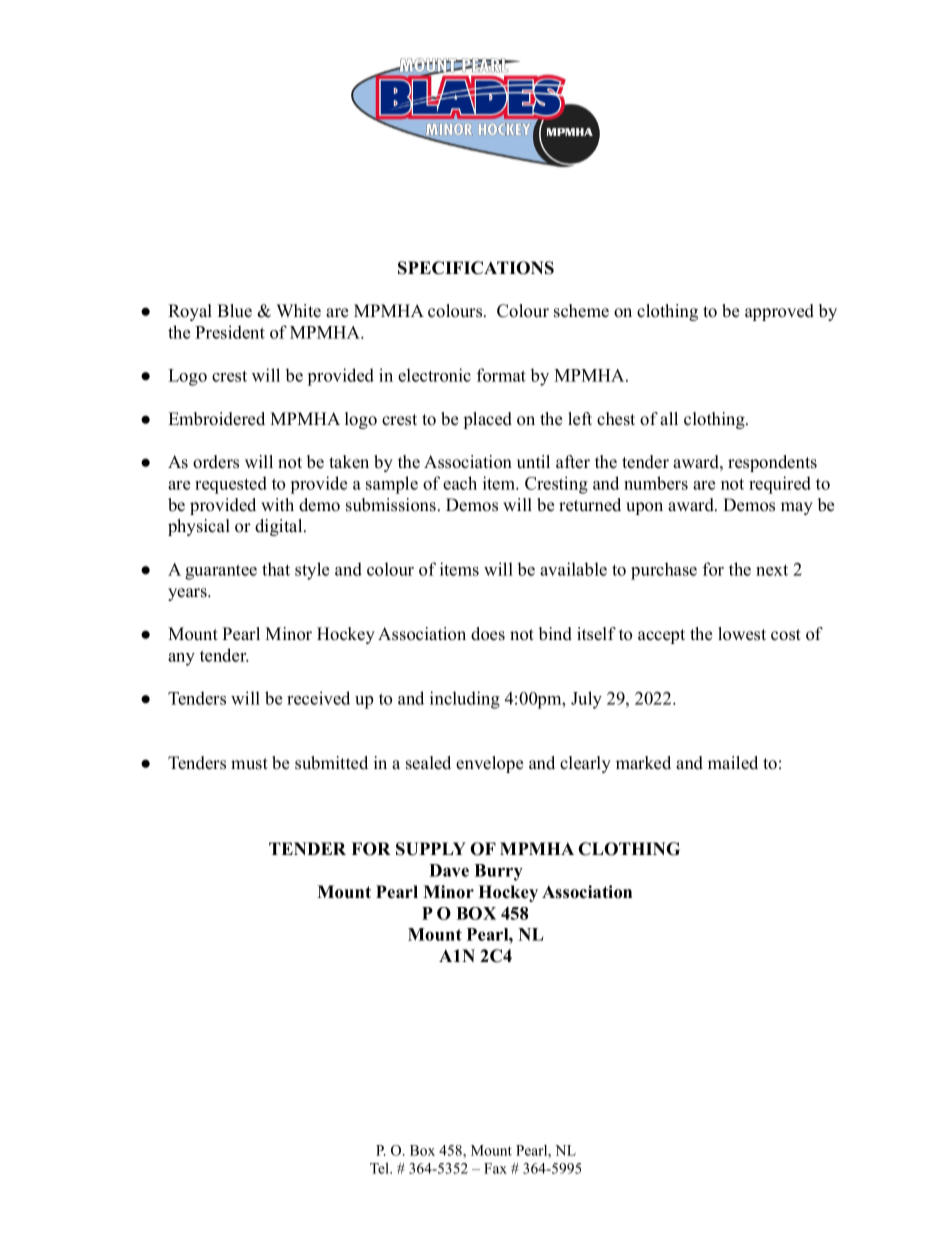 Image resolution: width=952 pixels, height=1233 pixels. What do you see at coordinates (465, 700) in the image?
I see `including` at bounding box center [465, 700].
